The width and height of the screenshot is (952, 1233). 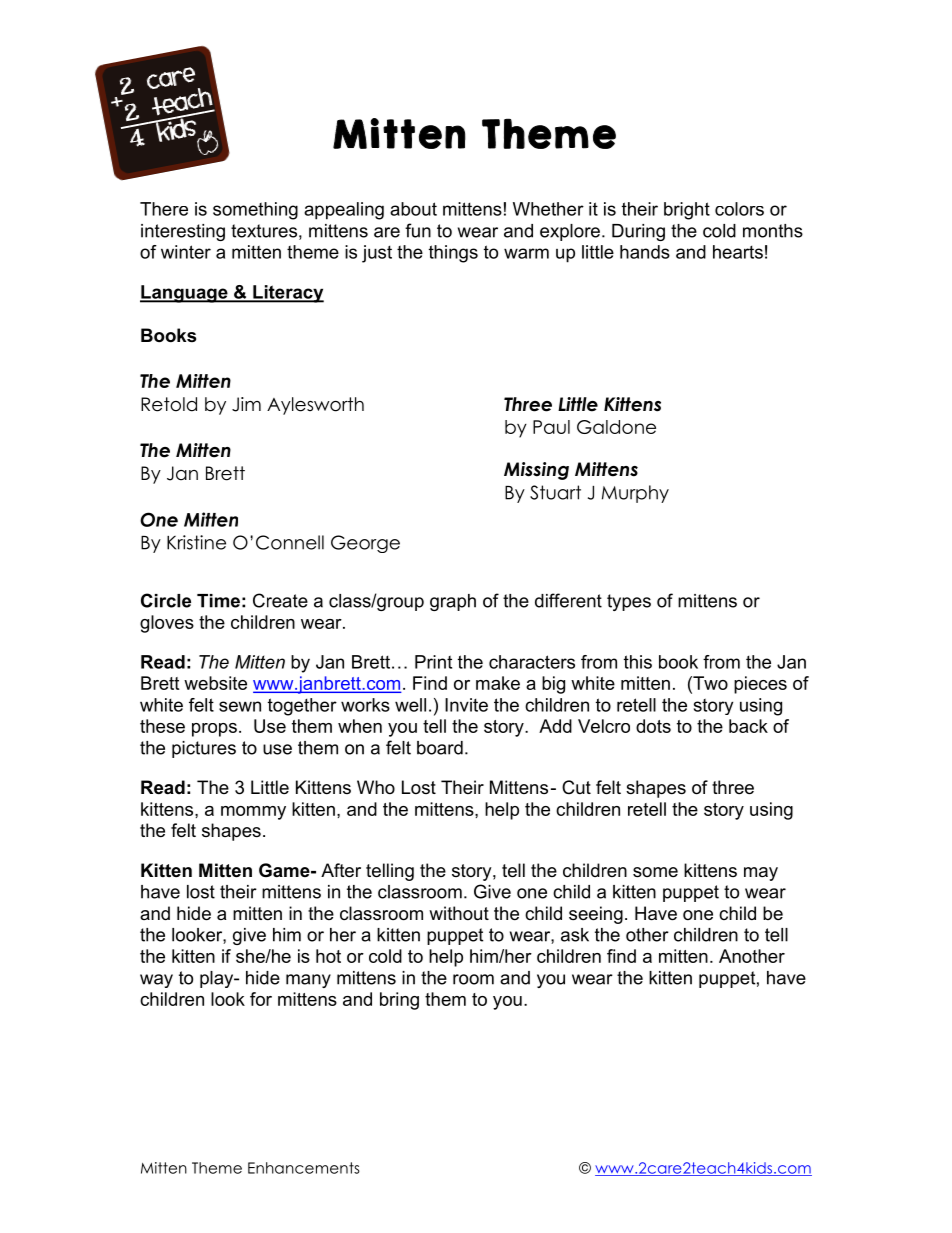 What do you see at coordinates (635, 494) in the screenshot?
I see `Murphy` at bounding box center [635, 494].
